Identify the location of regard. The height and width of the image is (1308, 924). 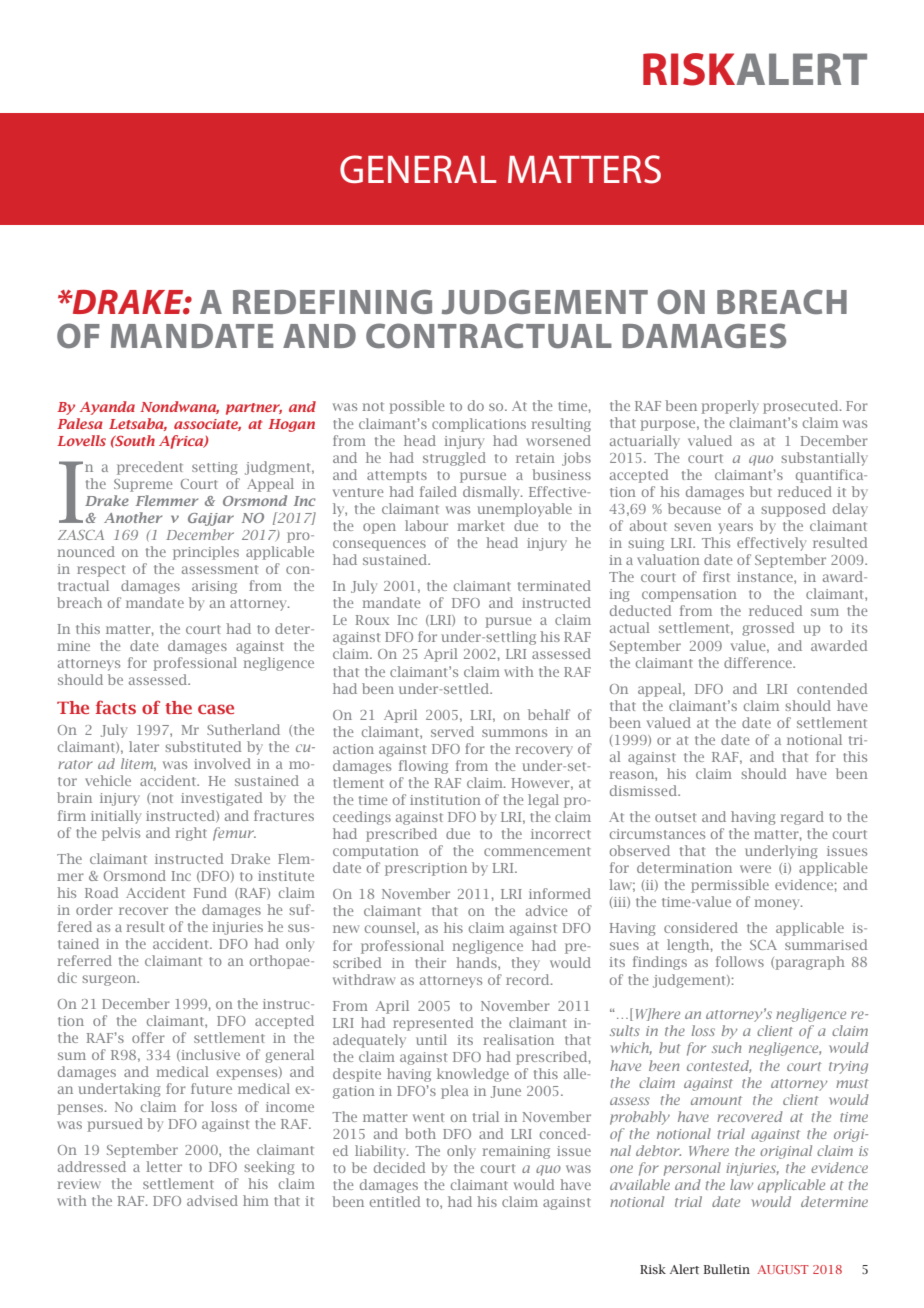
(802, 818).
